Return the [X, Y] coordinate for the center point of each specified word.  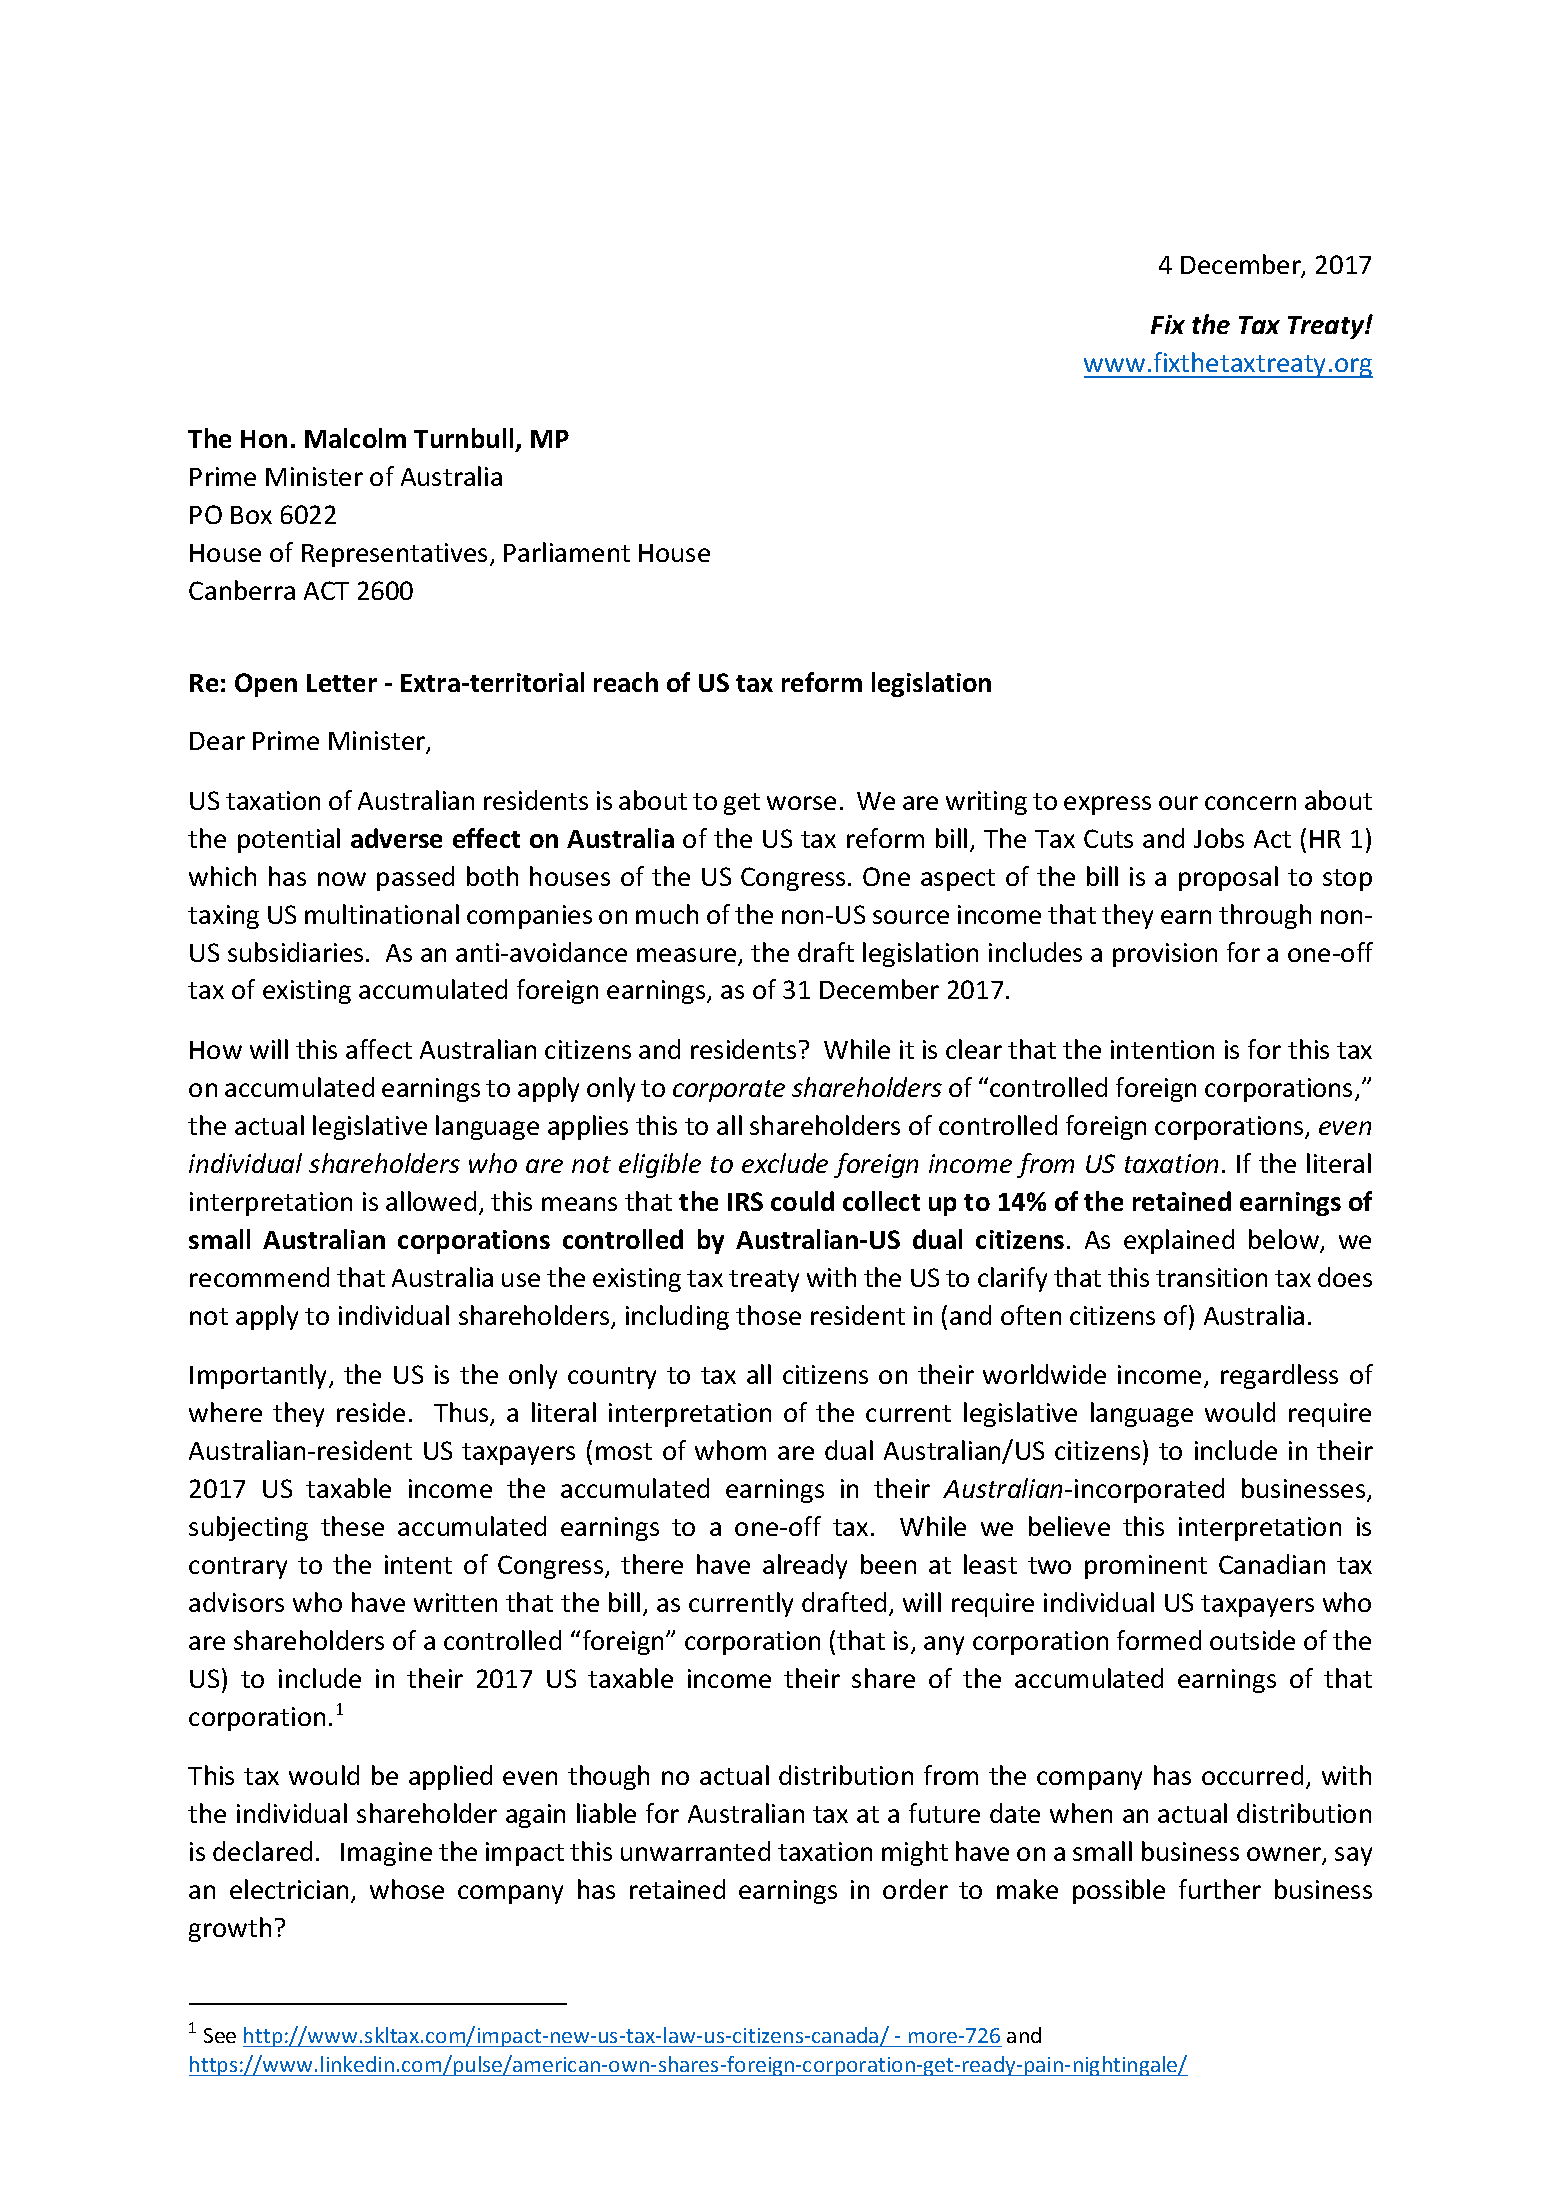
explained [1179, 1241]
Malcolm [355, 438]
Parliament [567, 552]
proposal [1228, 878]
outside [1252, 1640]
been [888, 1564]
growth [230, 1929]
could [802, 1201]
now [342, 879]
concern [1250, 803]
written [455, 1602]
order [915, 1889]
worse [801, 803]
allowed [431, 1201]
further [1220, 1889]
